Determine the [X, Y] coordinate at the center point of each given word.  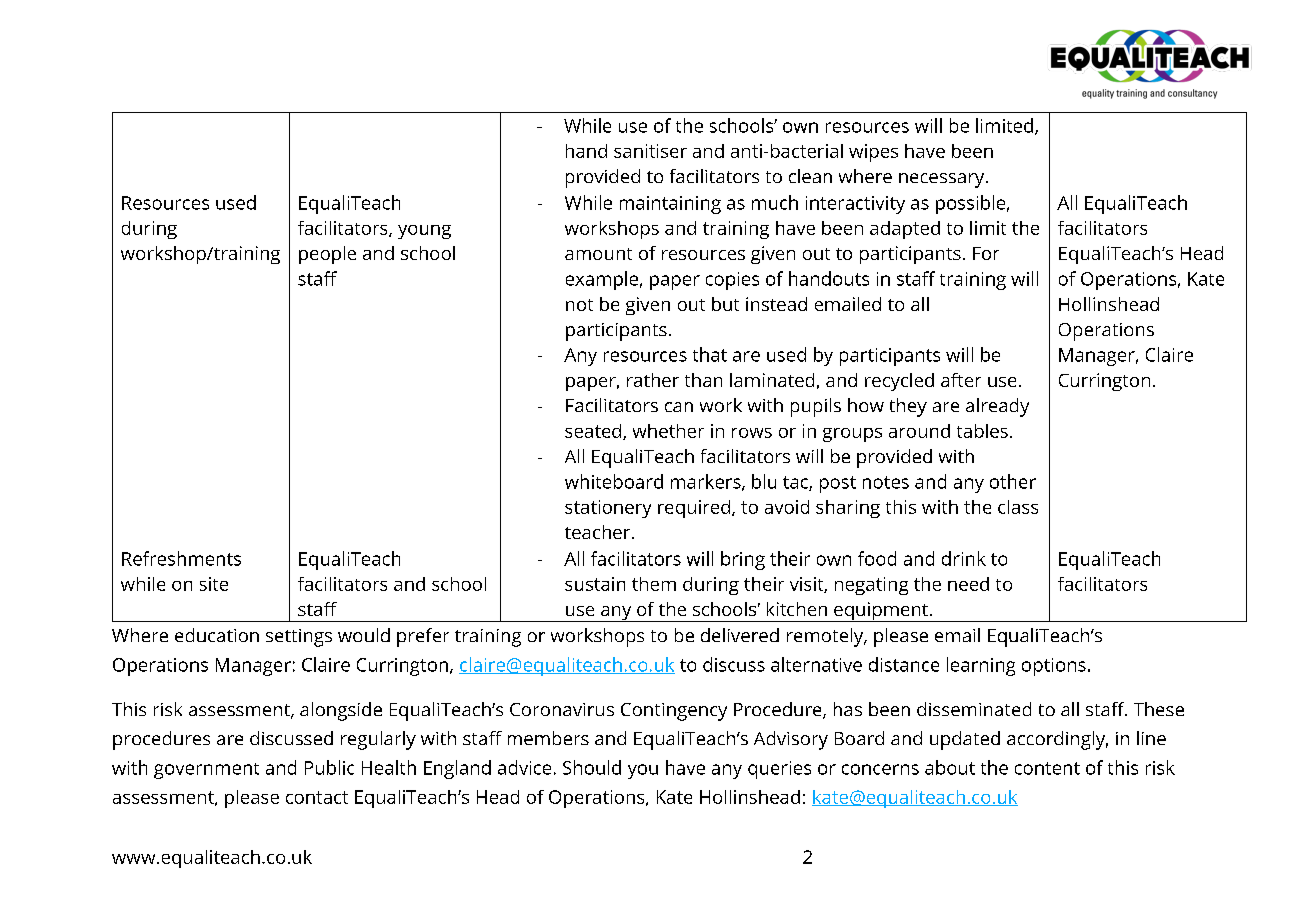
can [679, 407]
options [1054, 667]
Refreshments [181, 558]
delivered [740, 635]
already [997, 407]
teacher [599, 532]
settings [299, 638]
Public [329, 767]
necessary [943, 180]
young [424, 232]
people [327, 255]
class [1018, 507]
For [986, 253]
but [725, 304]
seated [594, 432]
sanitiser [650, 151]
